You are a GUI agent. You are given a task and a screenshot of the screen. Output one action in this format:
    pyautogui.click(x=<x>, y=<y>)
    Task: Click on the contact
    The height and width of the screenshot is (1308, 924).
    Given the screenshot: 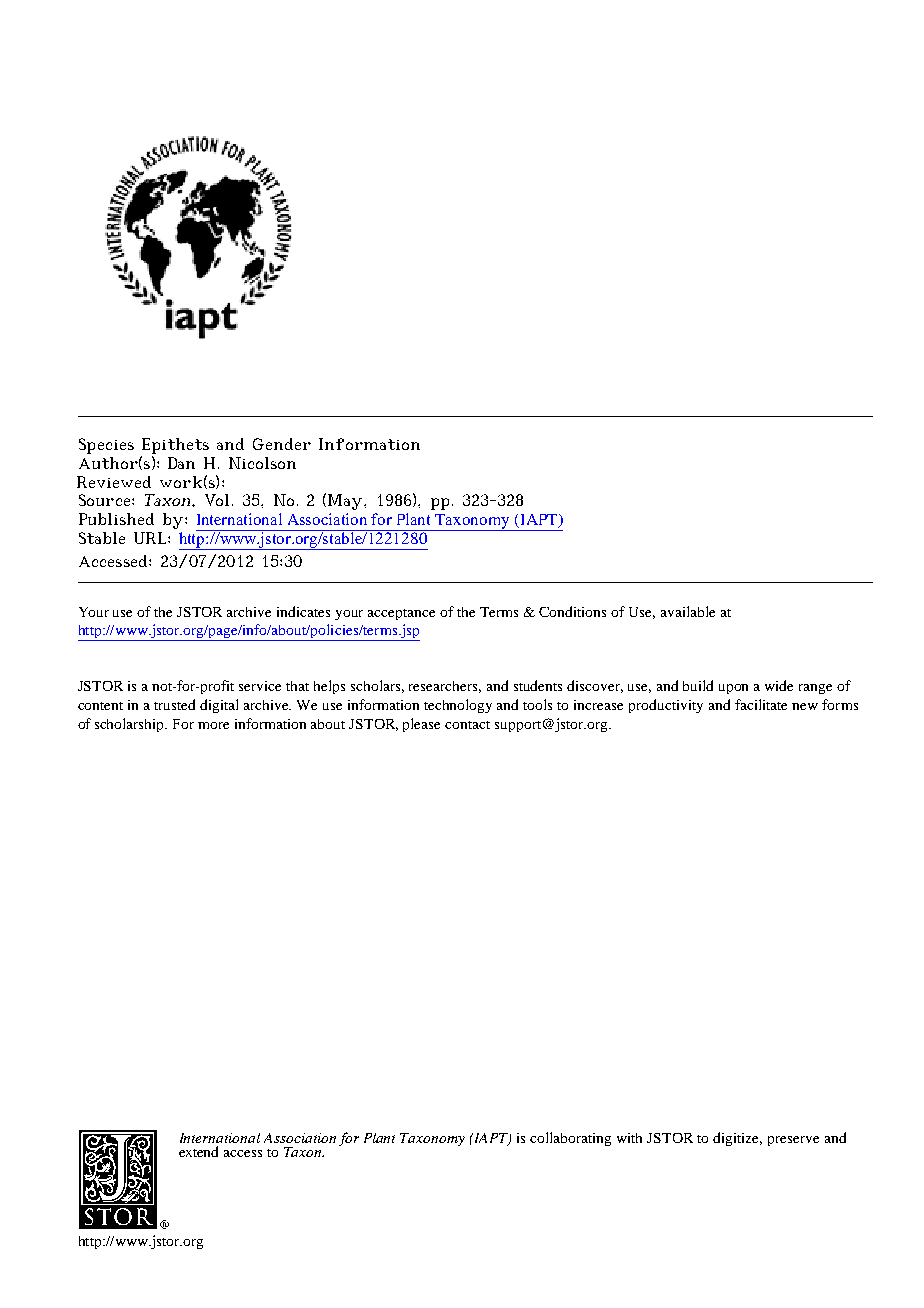 What is the action you would take?
    pyautogui.click(x=467, y=725)
